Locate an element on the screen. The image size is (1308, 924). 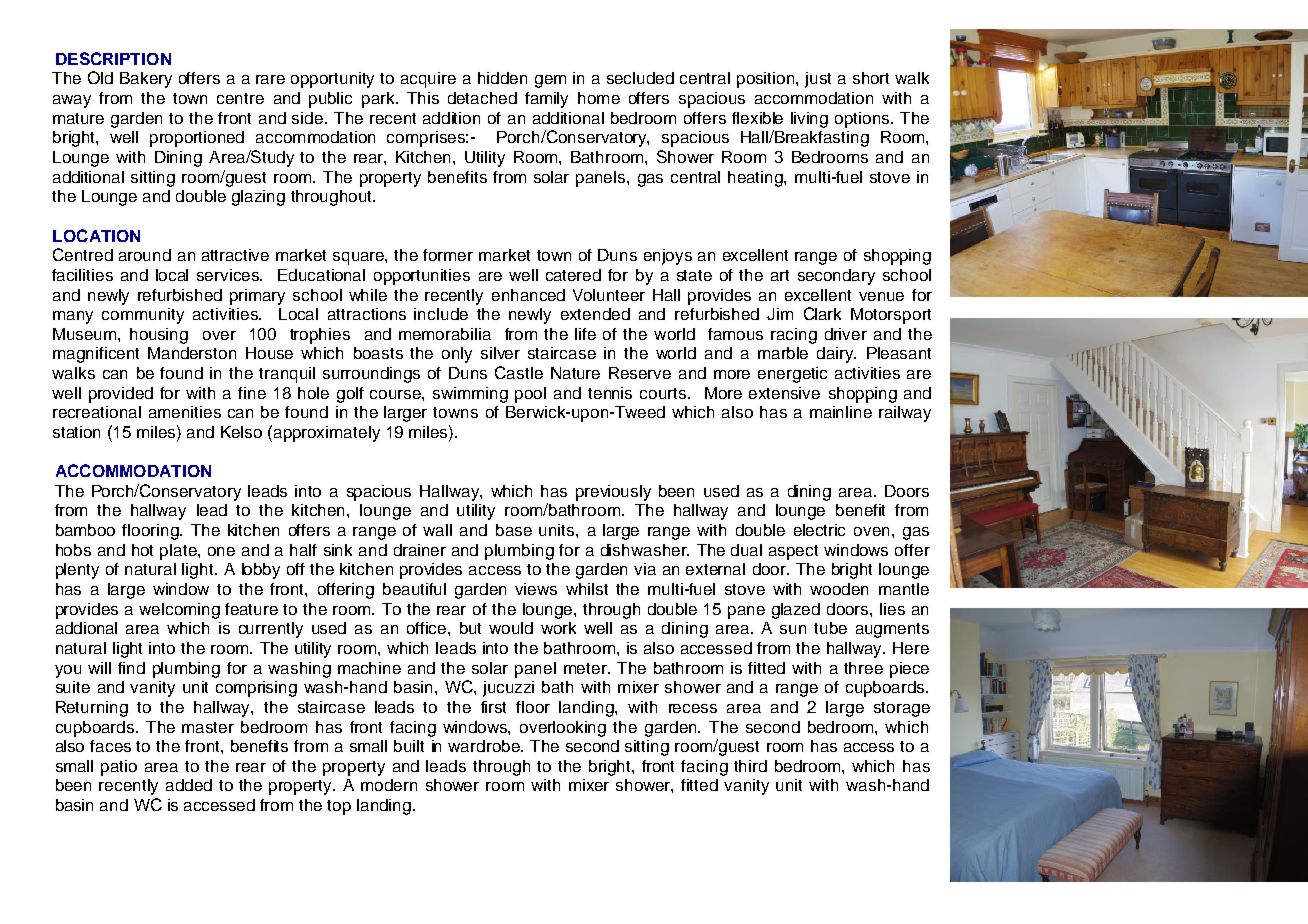
former is located at coordinates (448, 255).
